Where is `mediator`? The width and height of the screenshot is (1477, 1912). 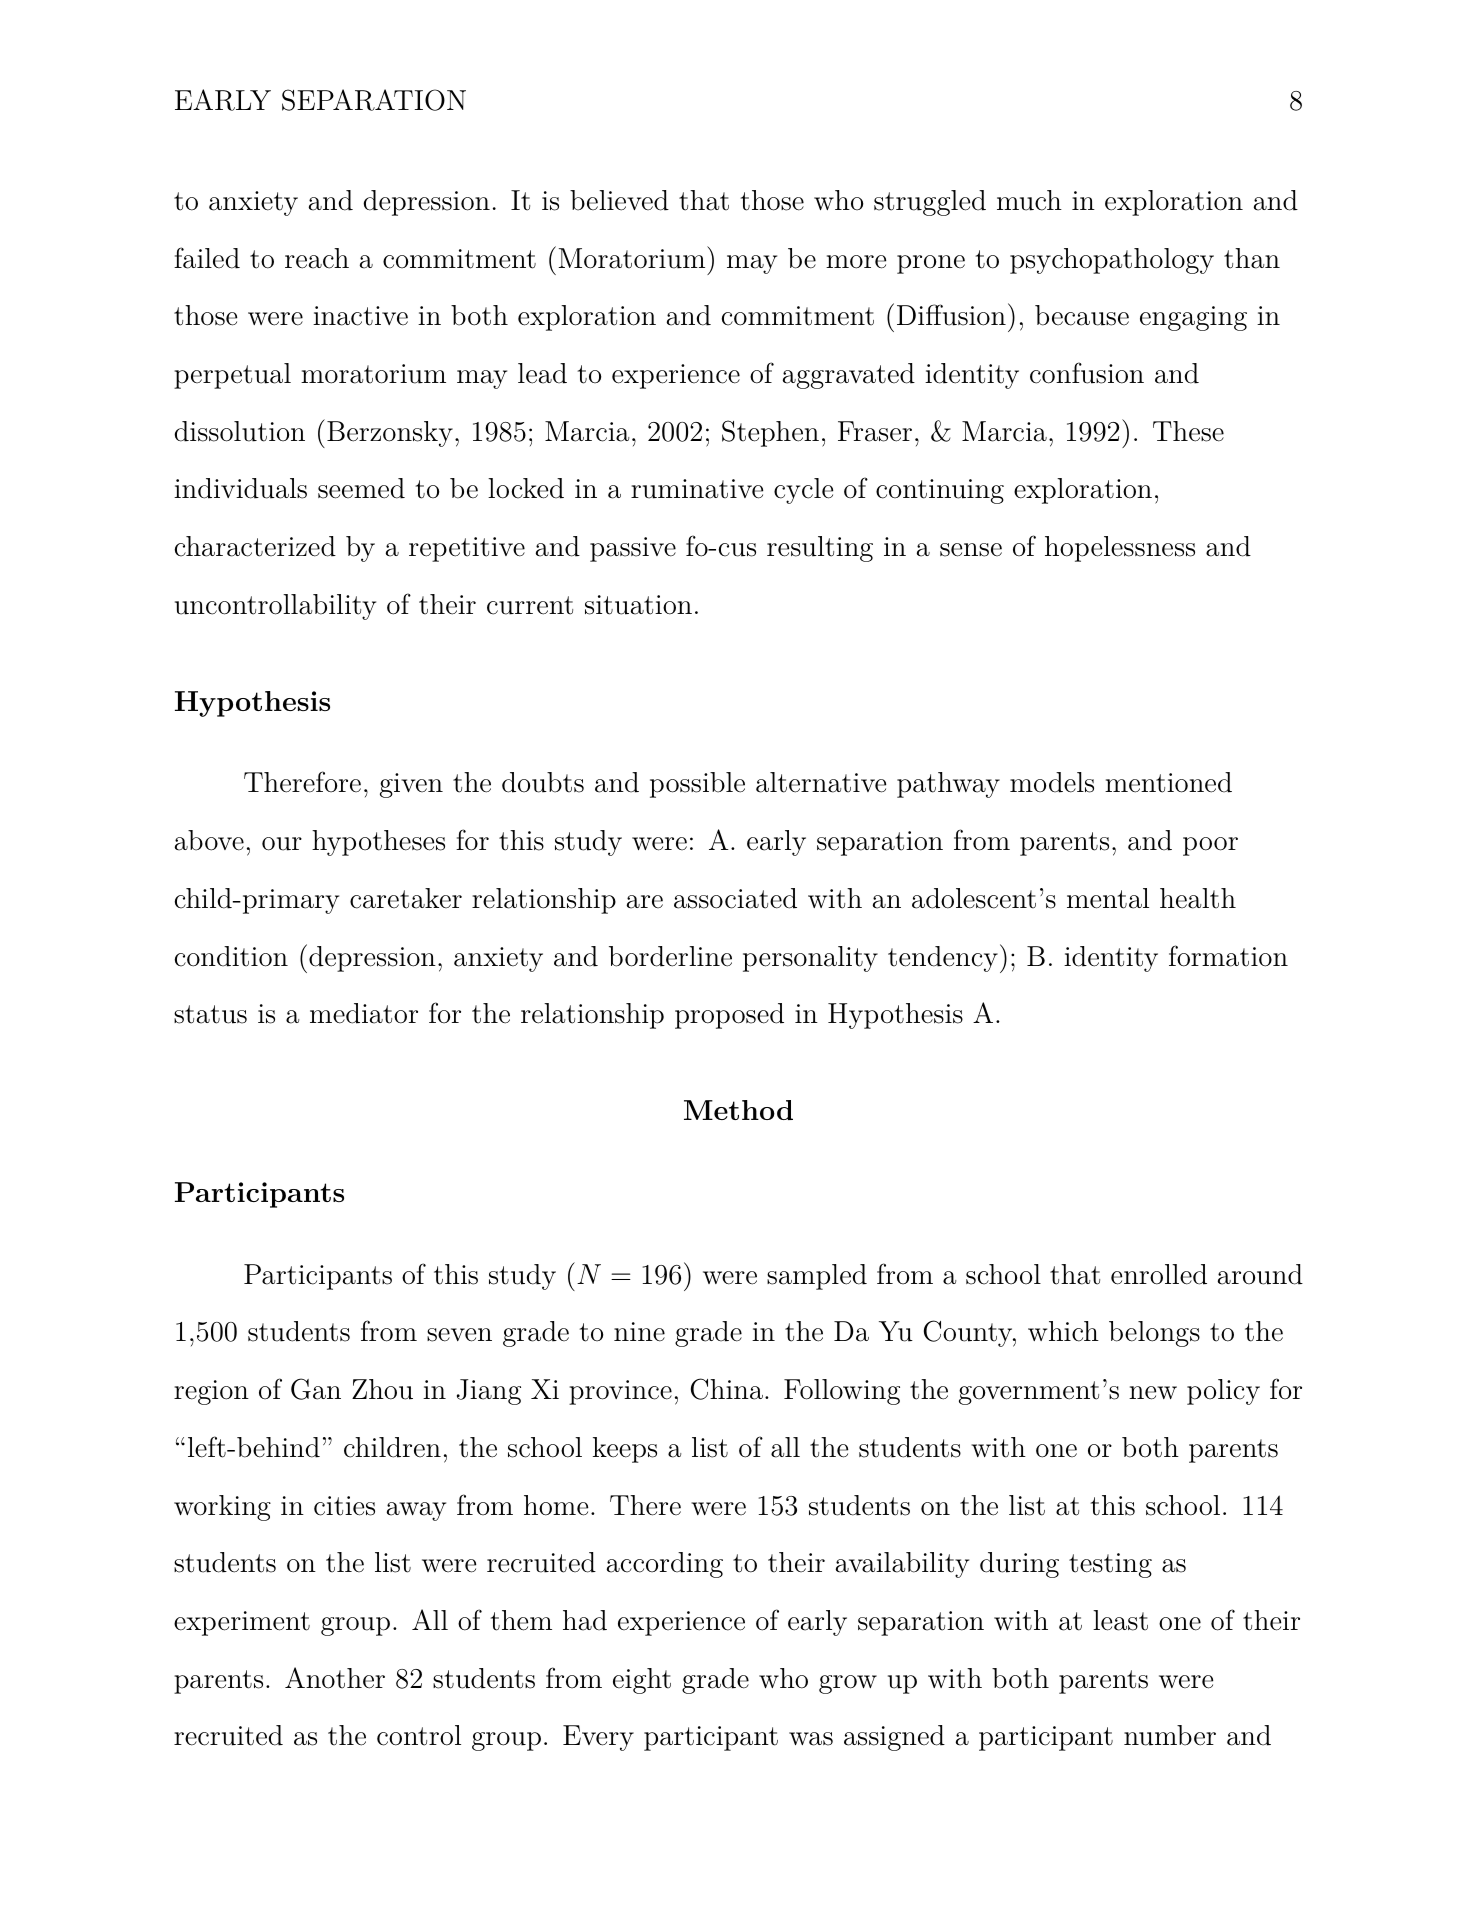 mediator is located at coordinates (364, 1013).
